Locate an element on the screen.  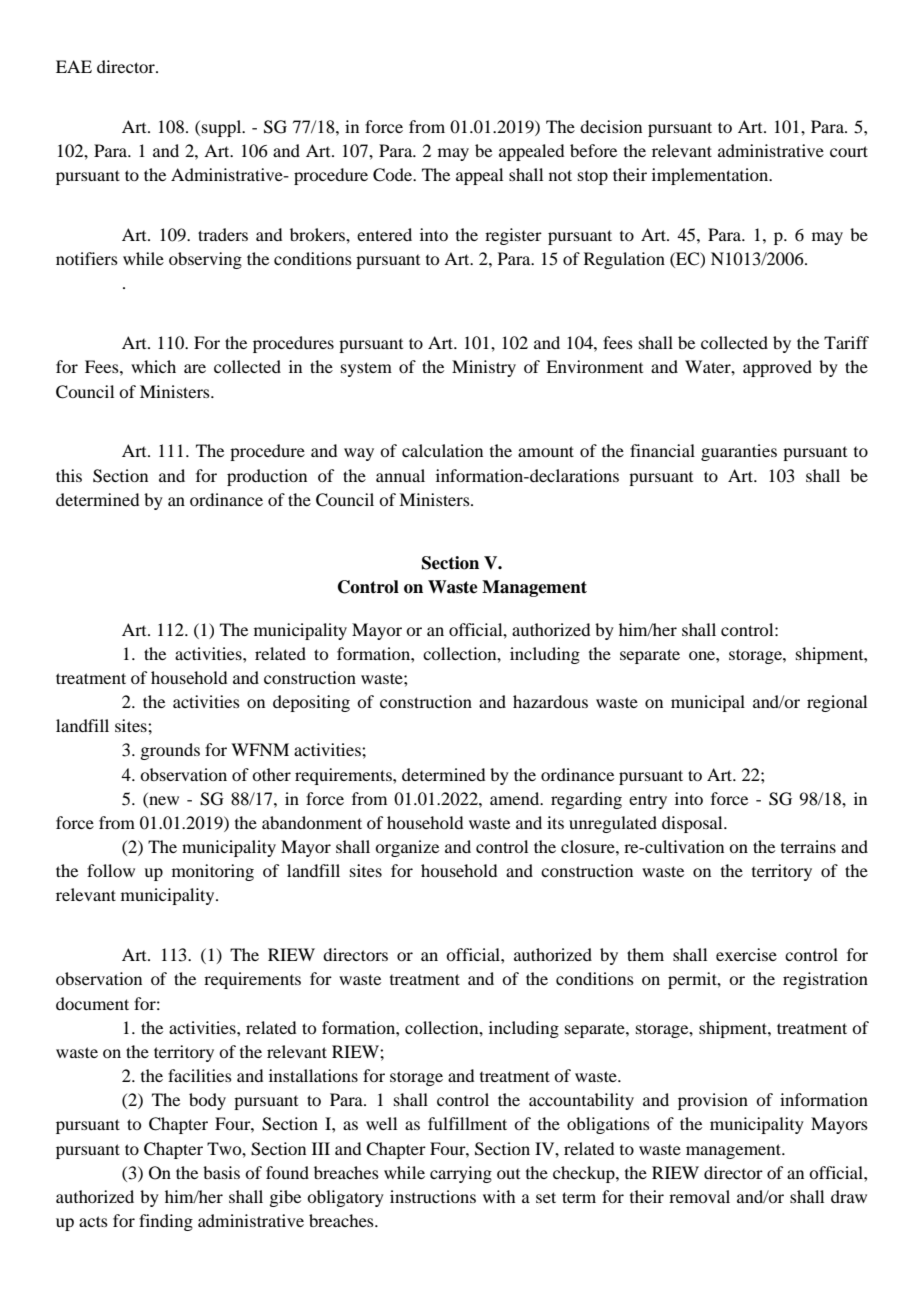
guaranties is located at coordinates (739, 452).
